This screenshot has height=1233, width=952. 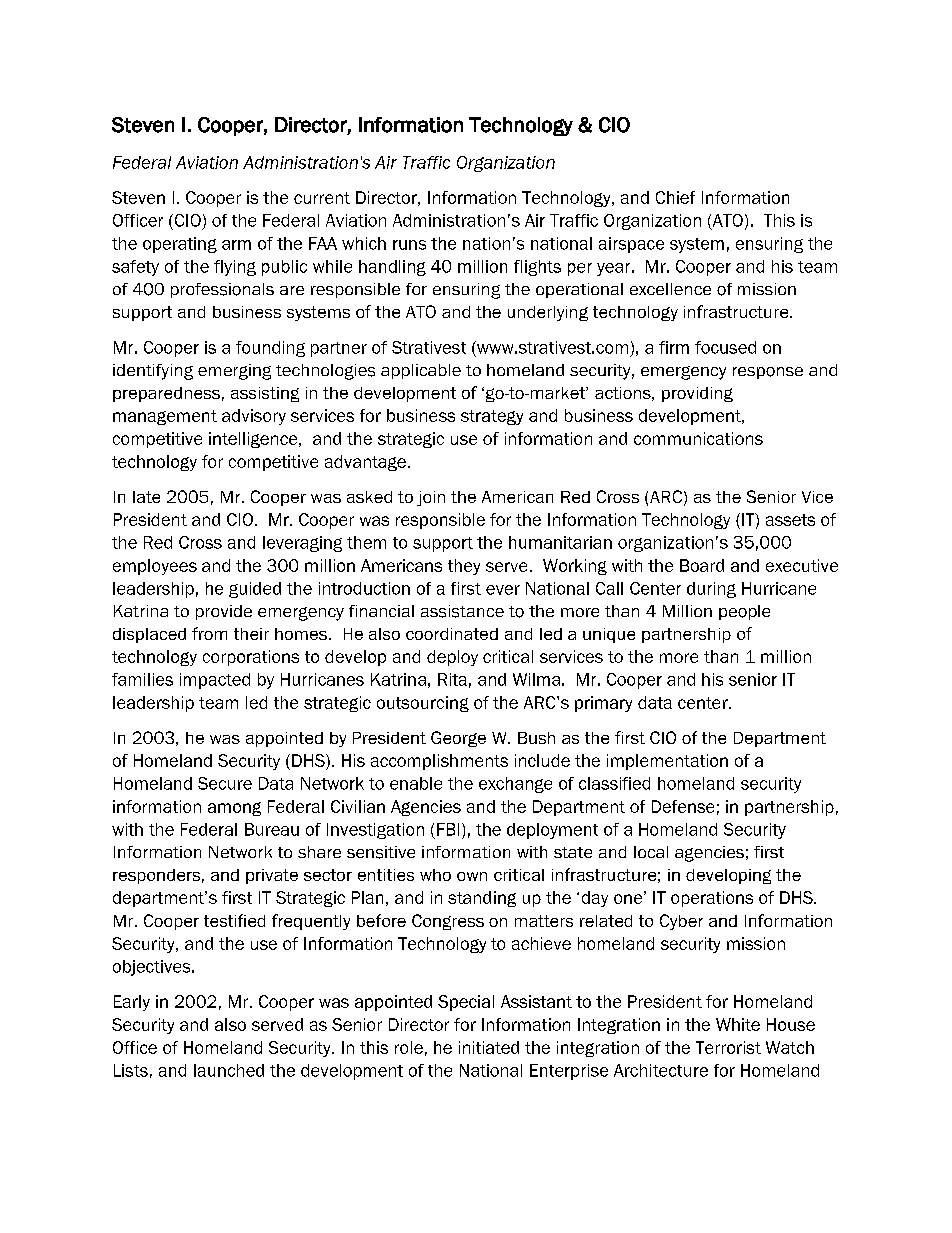 I want to click on from, so click(x=209, y=633).
